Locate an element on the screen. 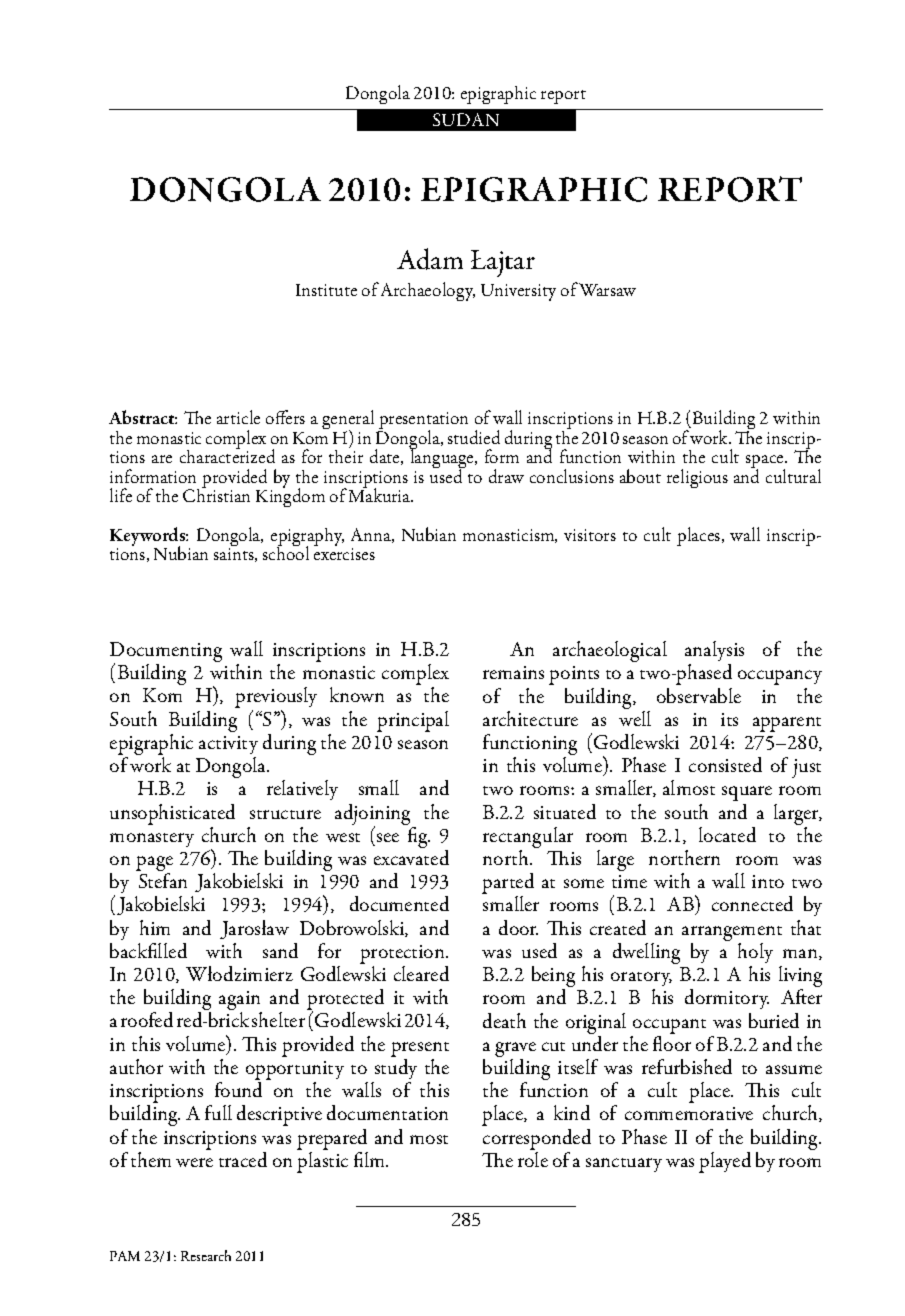  Institute is located at coordinates (326, 290).
